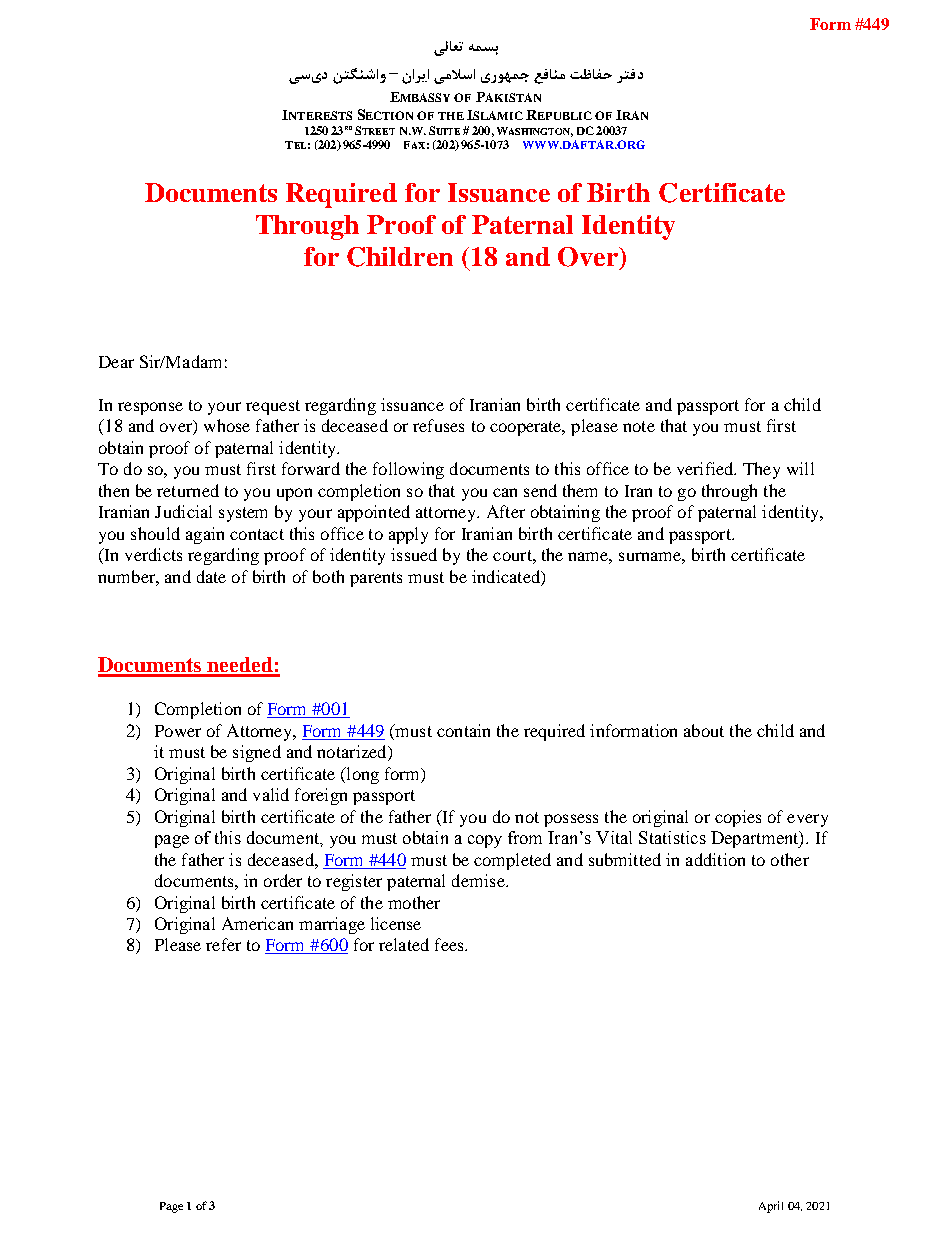  What do you see at coordinates (738, 818) in the screenshot?
I see `copies` at bounding box center [738, 818].
